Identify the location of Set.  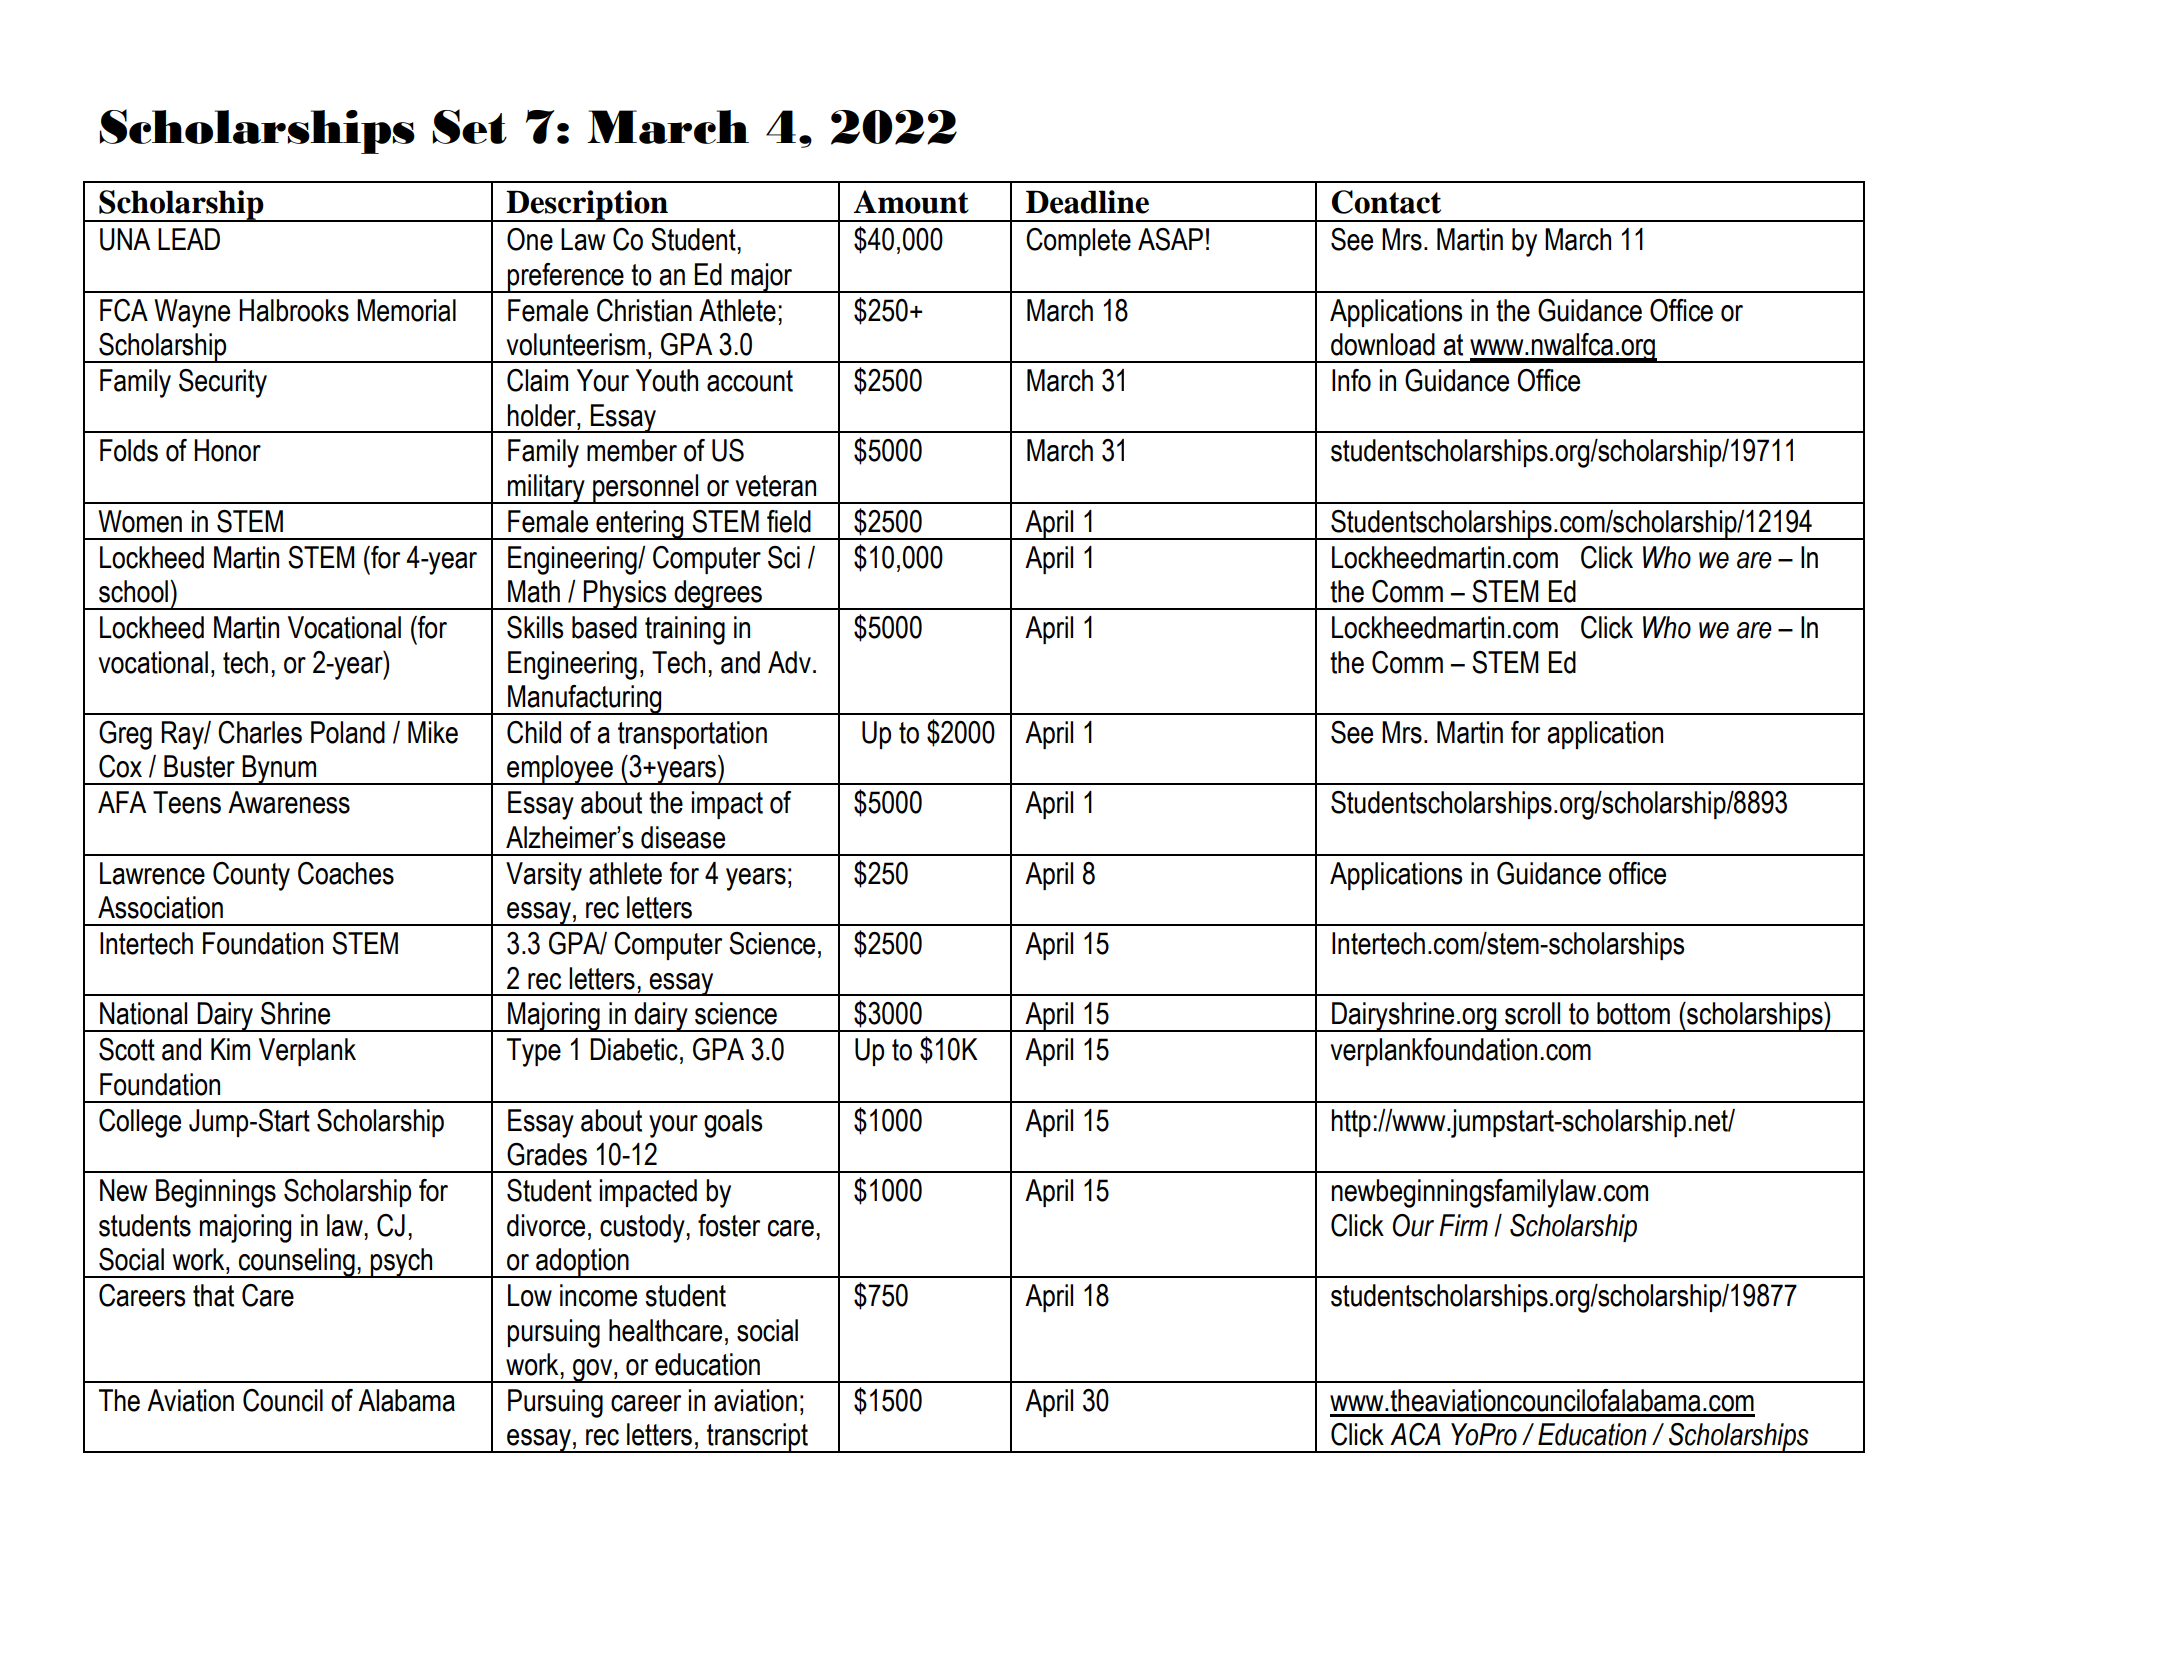
(469, 126).
